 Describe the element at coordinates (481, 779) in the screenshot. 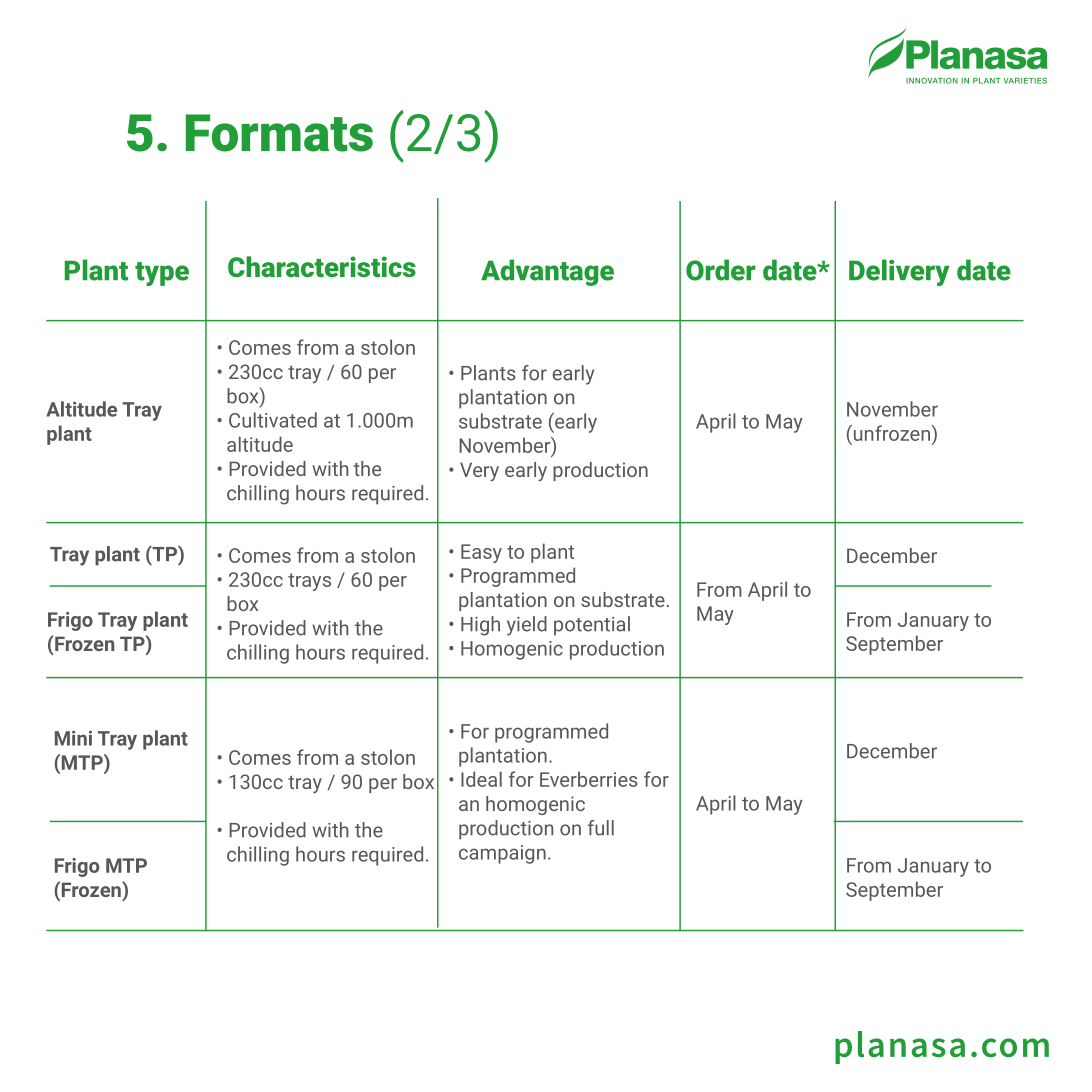

I see `Ideal` at that location.
